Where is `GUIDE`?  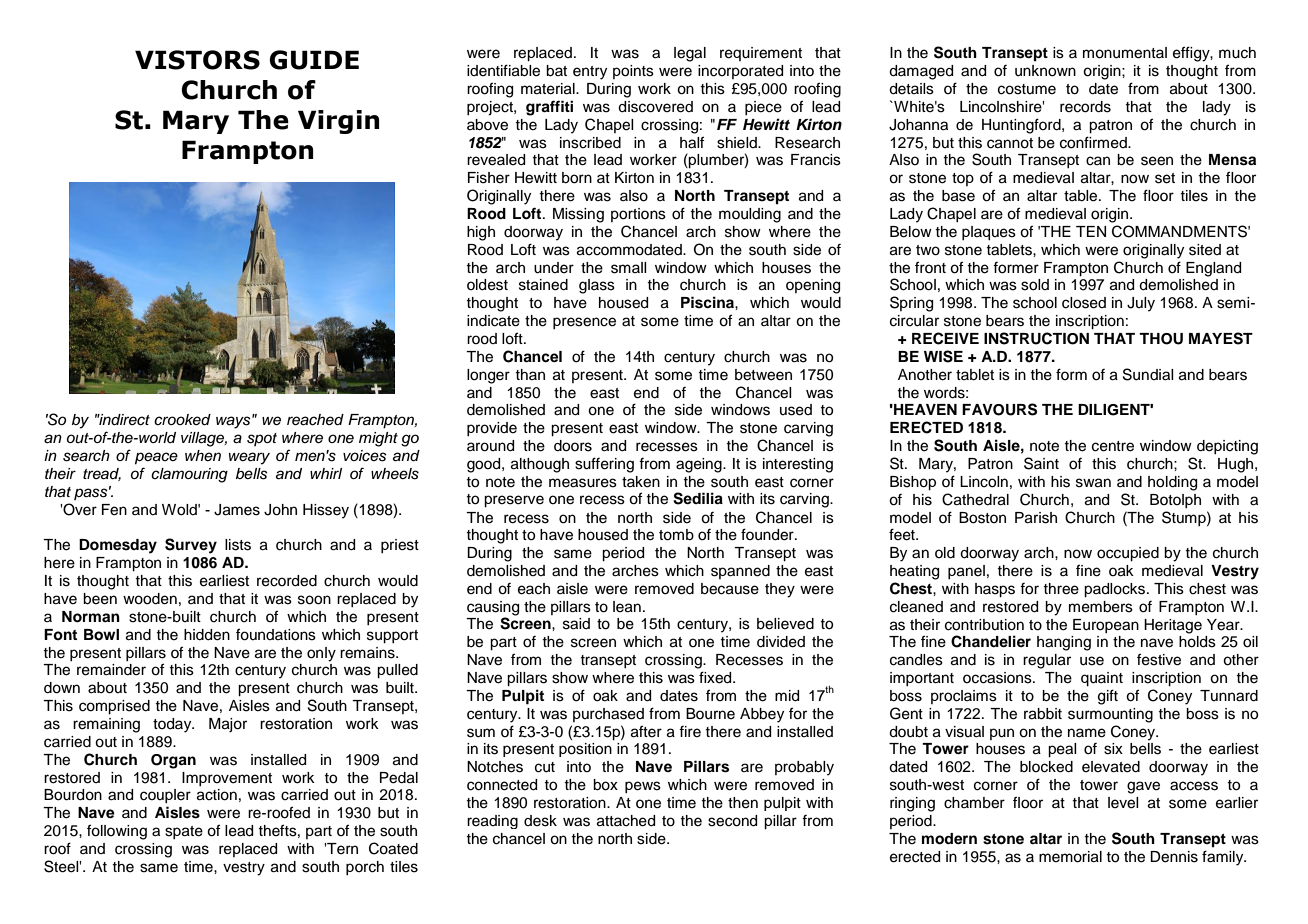
GUIDE is located at coordinates (314, 60).
